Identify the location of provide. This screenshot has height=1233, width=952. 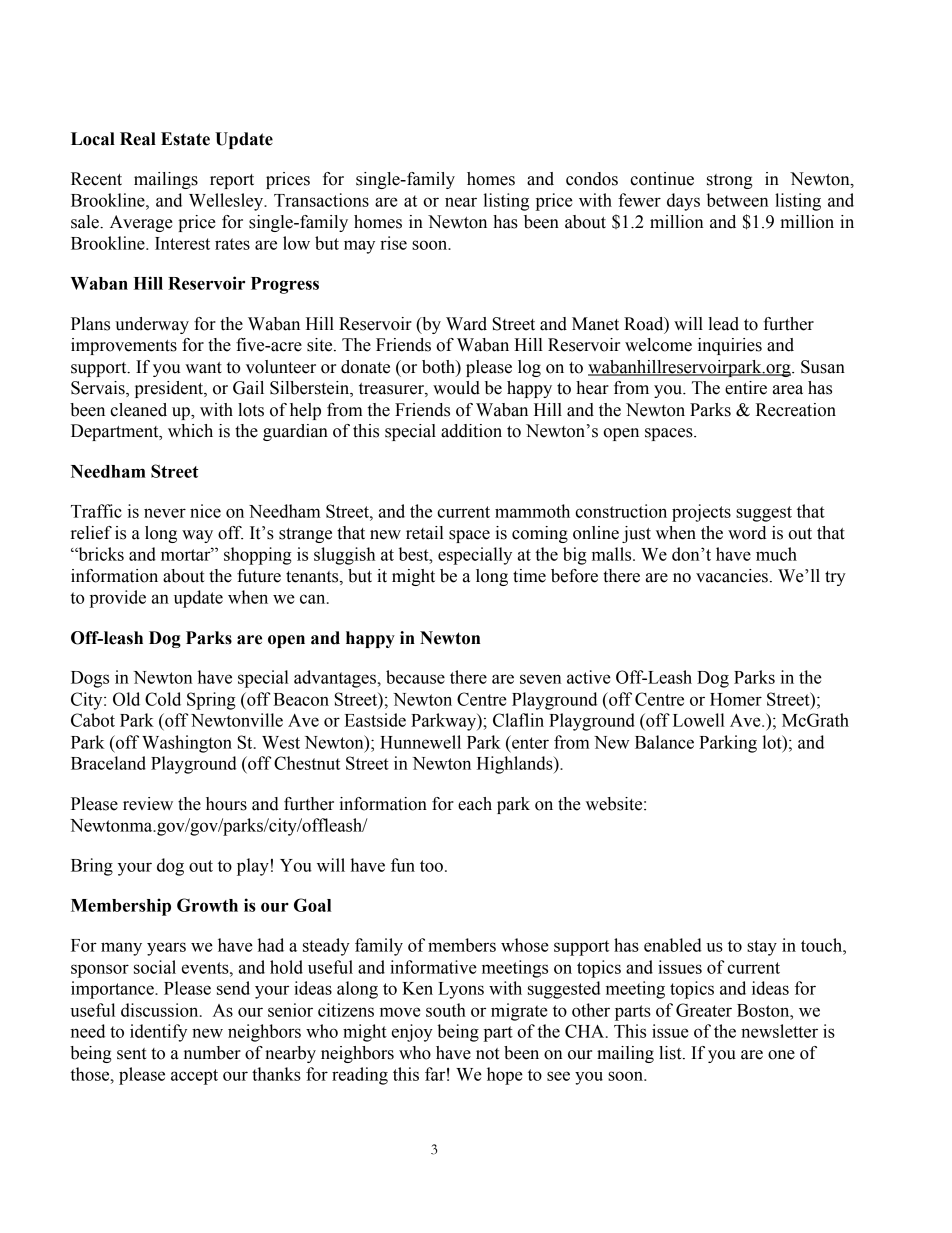
(118, 599).
